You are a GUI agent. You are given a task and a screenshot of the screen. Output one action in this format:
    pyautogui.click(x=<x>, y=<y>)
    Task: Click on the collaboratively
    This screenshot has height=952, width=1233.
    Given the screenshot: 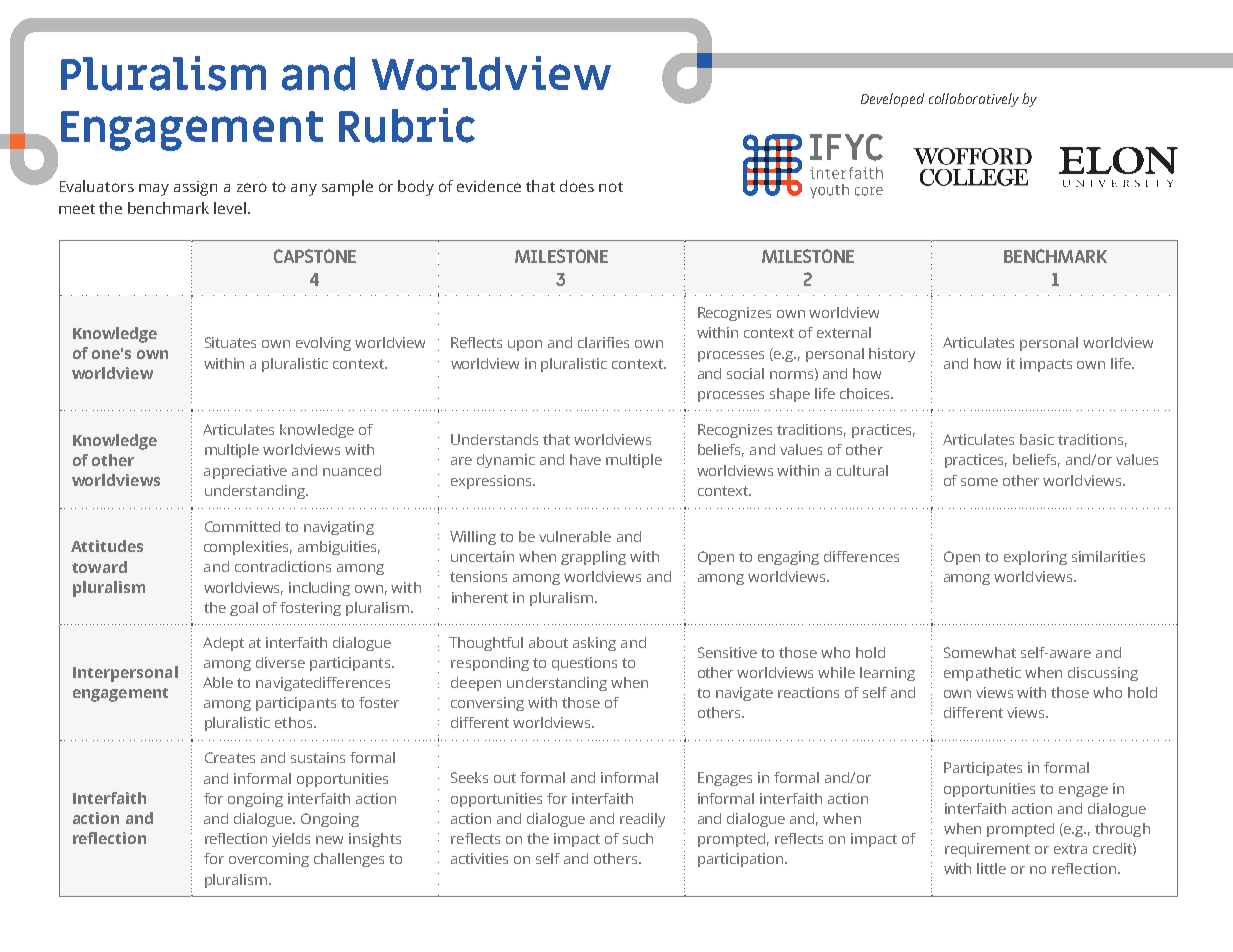 What is the action you would take?
    pyautogui.click(x=974, y=100)
